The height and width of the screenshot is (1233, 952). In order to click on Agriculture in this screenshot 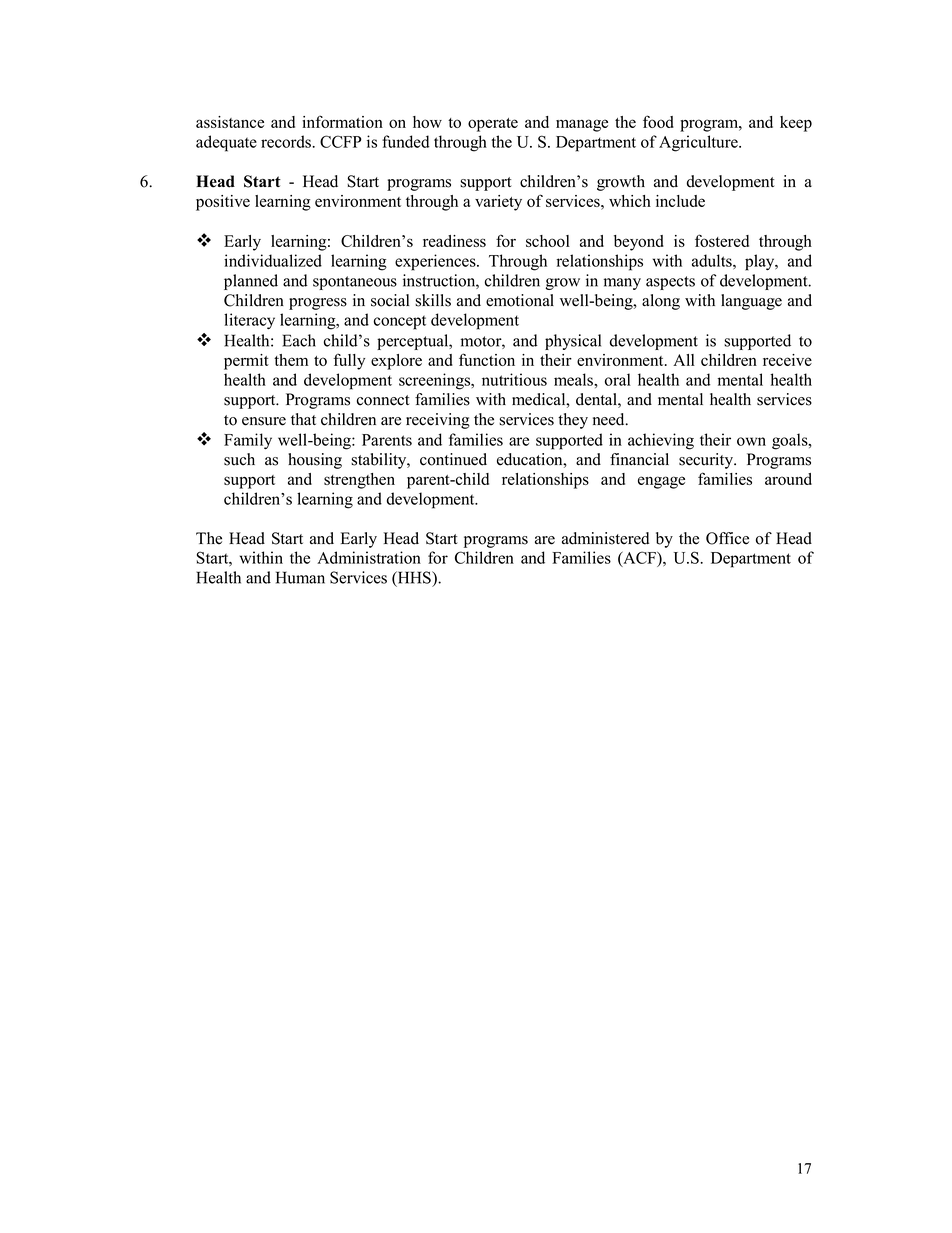, I will do `click(699, 143)`.
